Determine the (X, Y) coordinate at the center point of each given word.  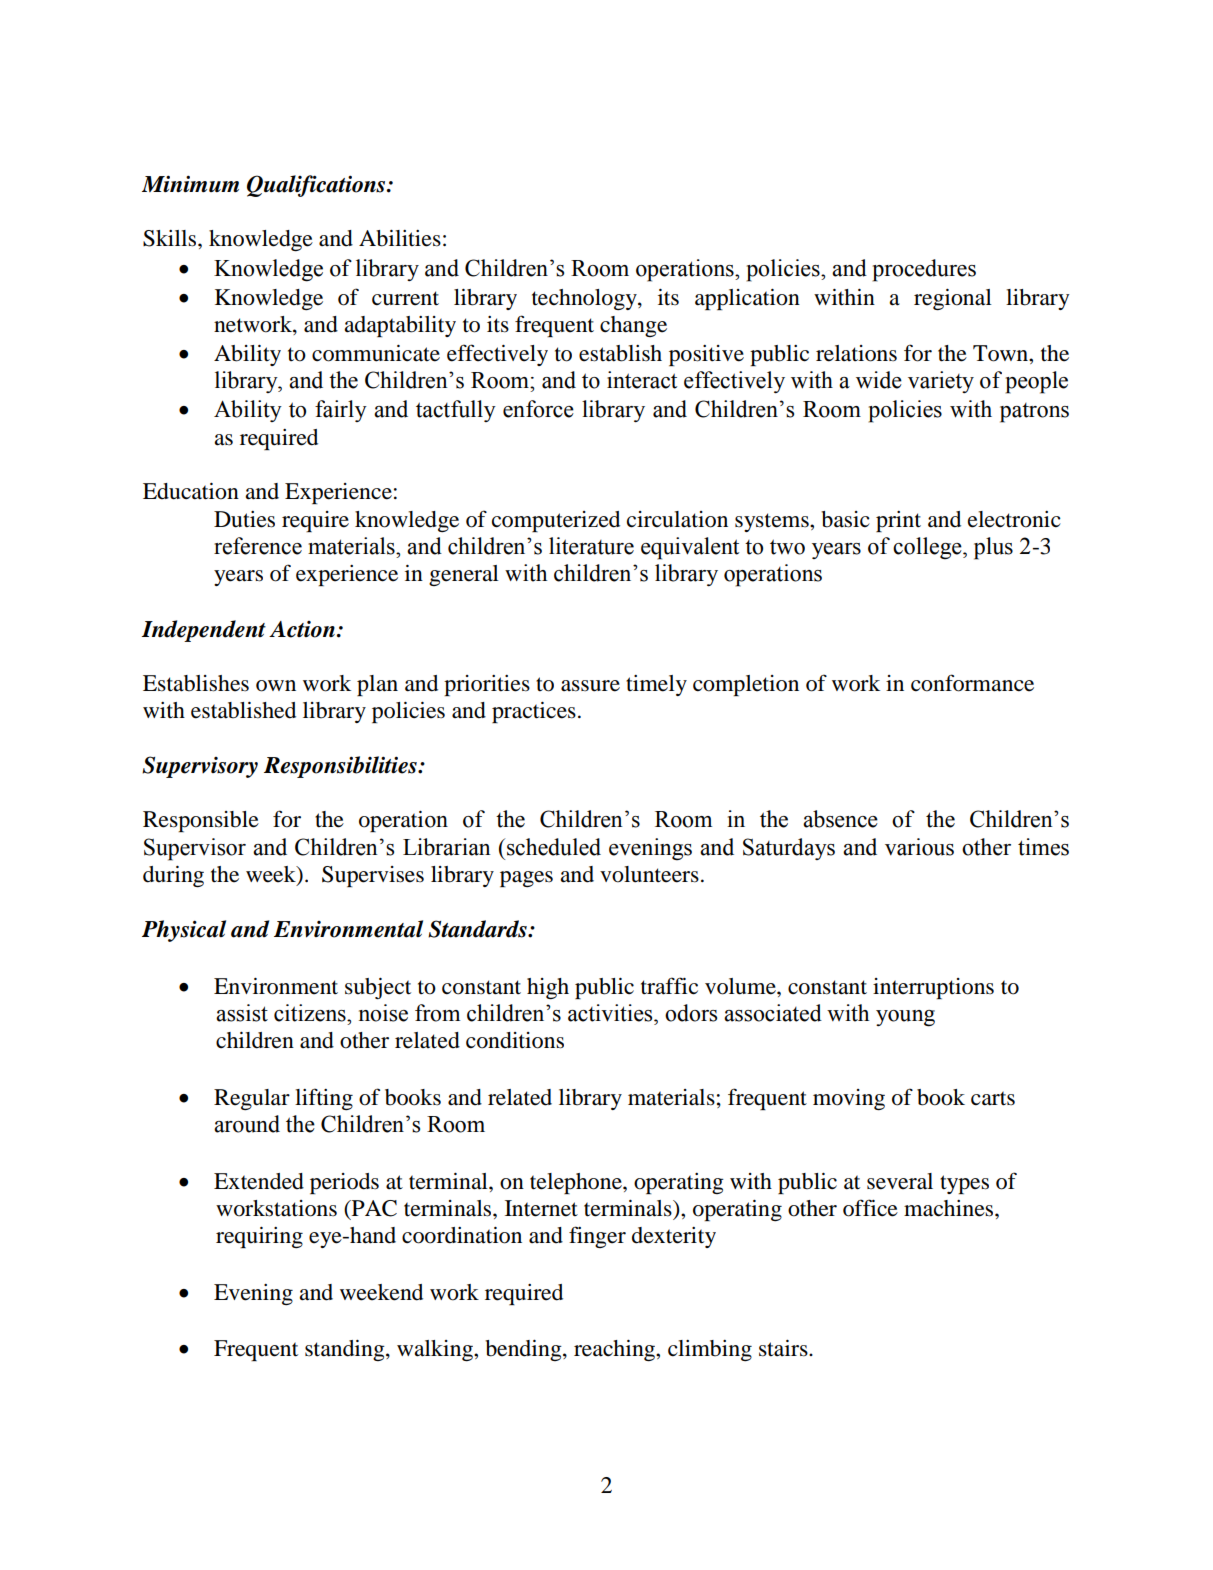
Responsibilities (341, 767)
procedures (924, 270)
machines (950, 1208)
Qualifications (317, 186)
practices (534, 712)
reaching (616, 1350)
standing (346, 1350)
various (919, 847)
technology (585, 299)
